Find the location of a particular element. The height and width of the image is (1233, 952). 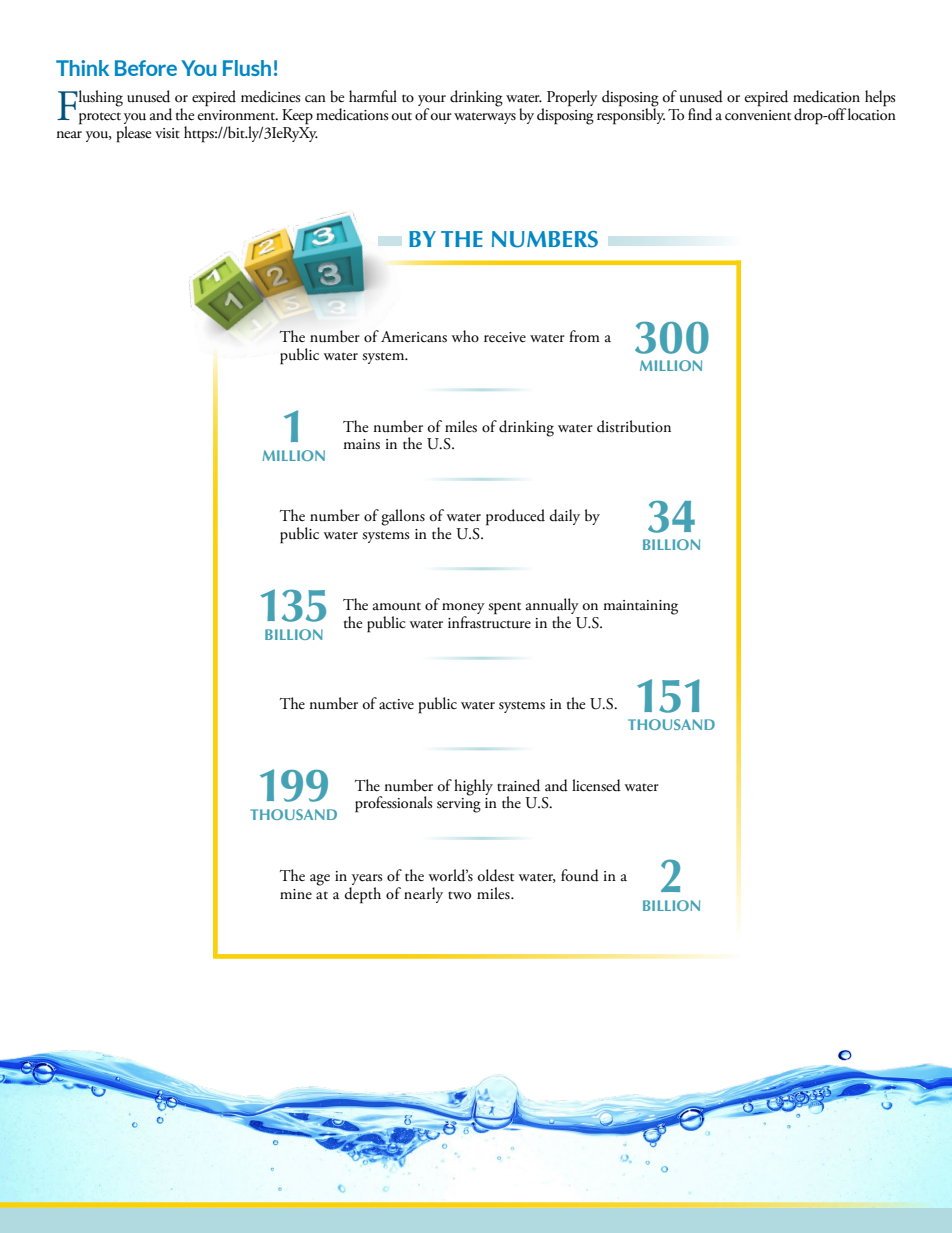

active is located at coordinates (396, 704).
